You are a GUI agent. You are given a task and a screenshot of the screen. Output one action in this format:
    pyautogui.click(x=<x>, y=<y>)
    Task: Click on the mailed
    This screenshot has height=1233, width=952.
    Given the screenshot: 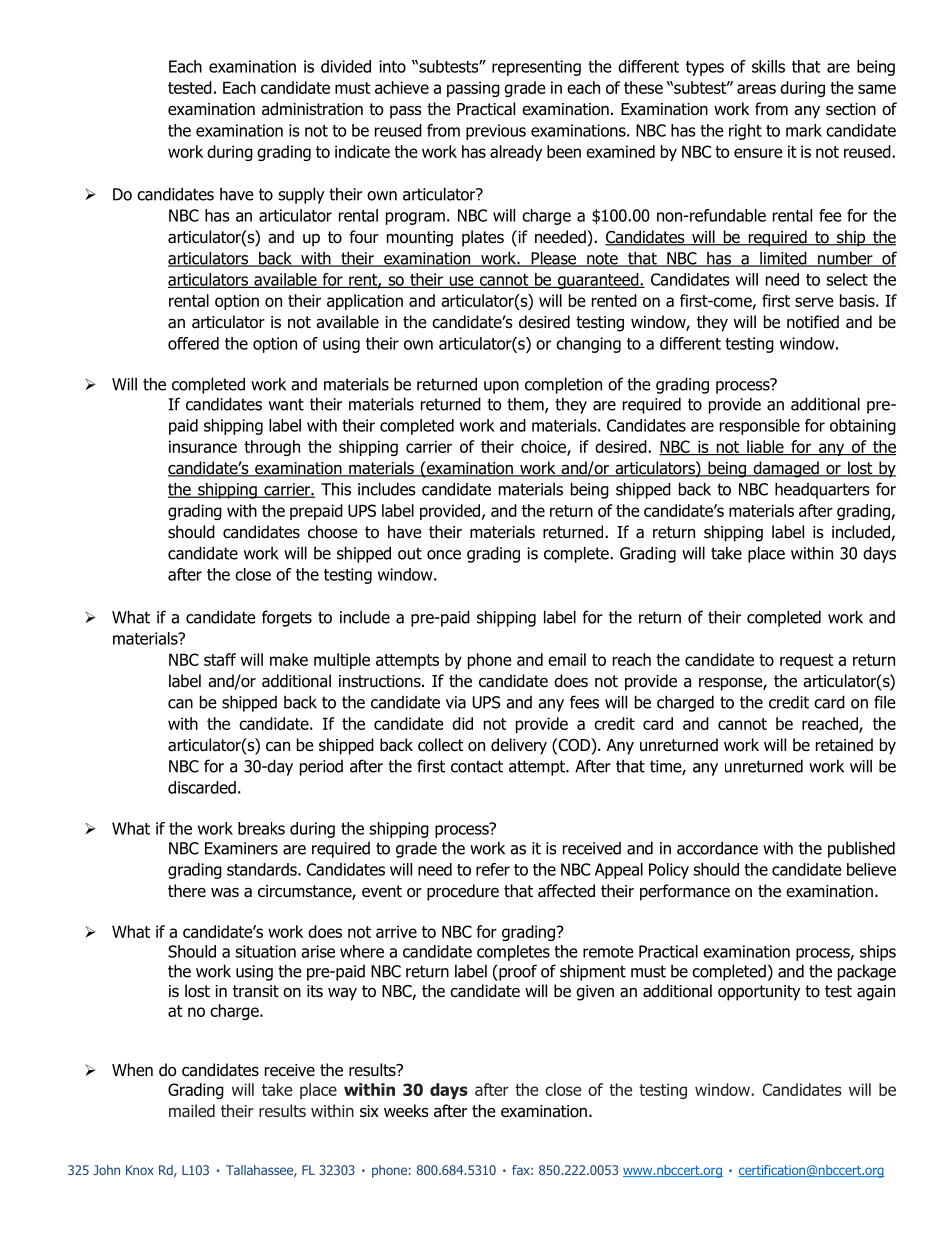 What is the action you would take?
    pyautogui.click(x=192, y=1111)
